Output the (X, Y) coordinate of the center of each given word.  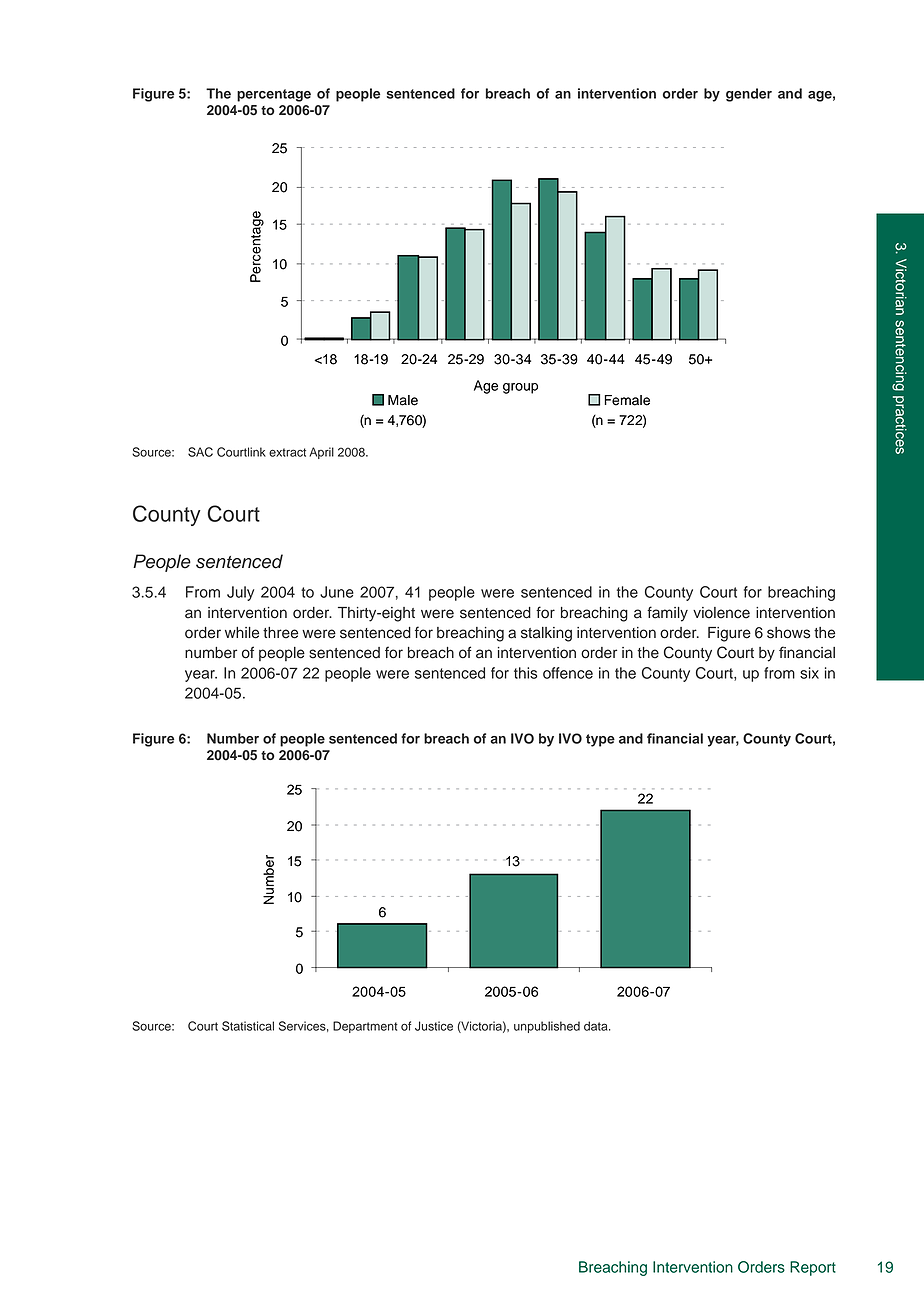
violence (721, 613)
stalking (546, 634)
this (525, 673)
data (597, 1026)
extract (287, 452)
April (321, 453)
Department (365, 1027)
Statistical (248, 1026)
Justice (434, 1026)
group (520, 388)
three (280, 633)
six (809, 673)
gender (749, 95)
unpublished (547, 1027)
